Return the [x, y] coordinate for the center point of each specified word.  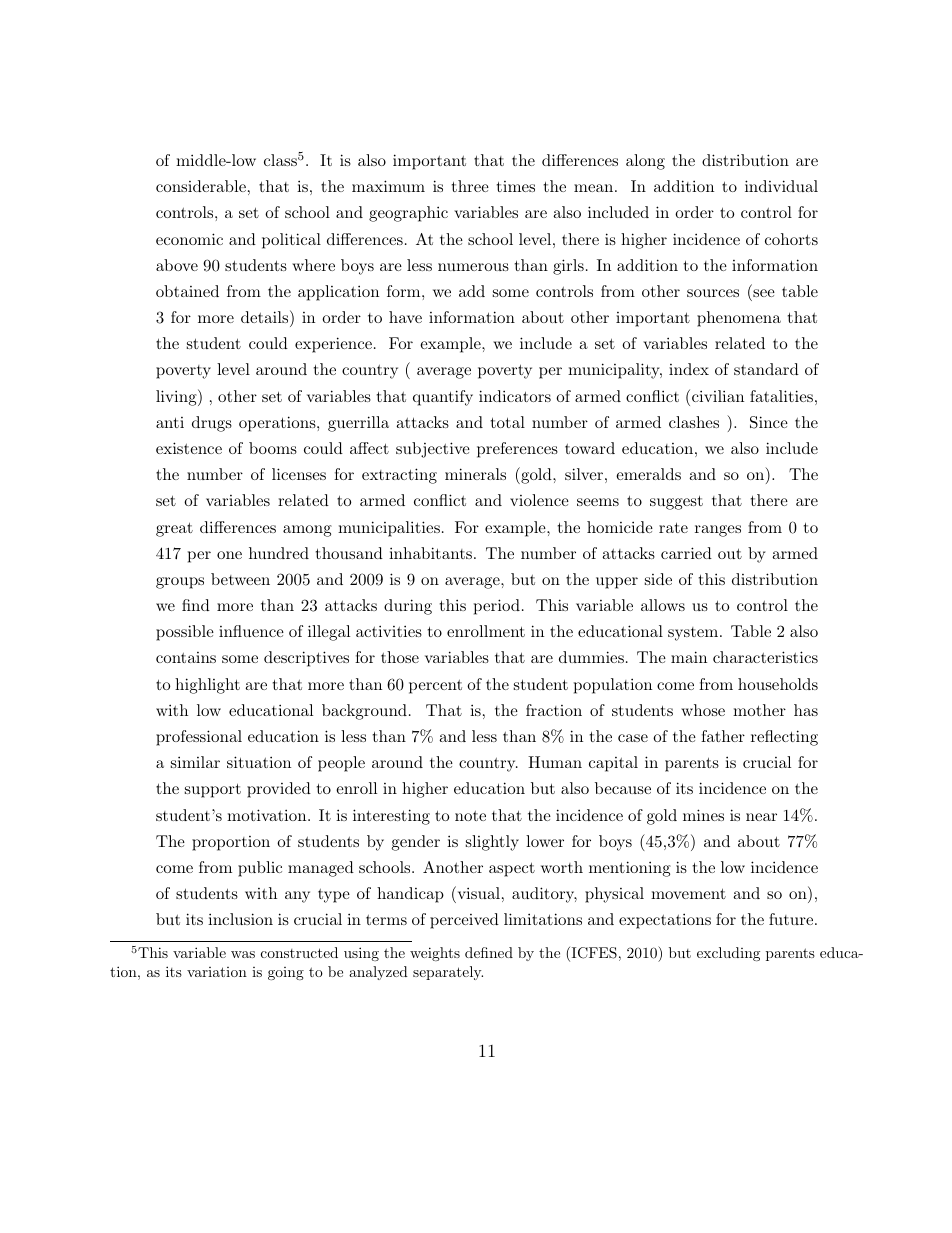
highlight [207, 686]
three [470, 186]
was [243, 954]
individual [781, 186]
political [291, 241]
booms [273, 448]
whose [703, 710]
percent [435, 687]
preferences [517, 450]
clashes [694, 422]
